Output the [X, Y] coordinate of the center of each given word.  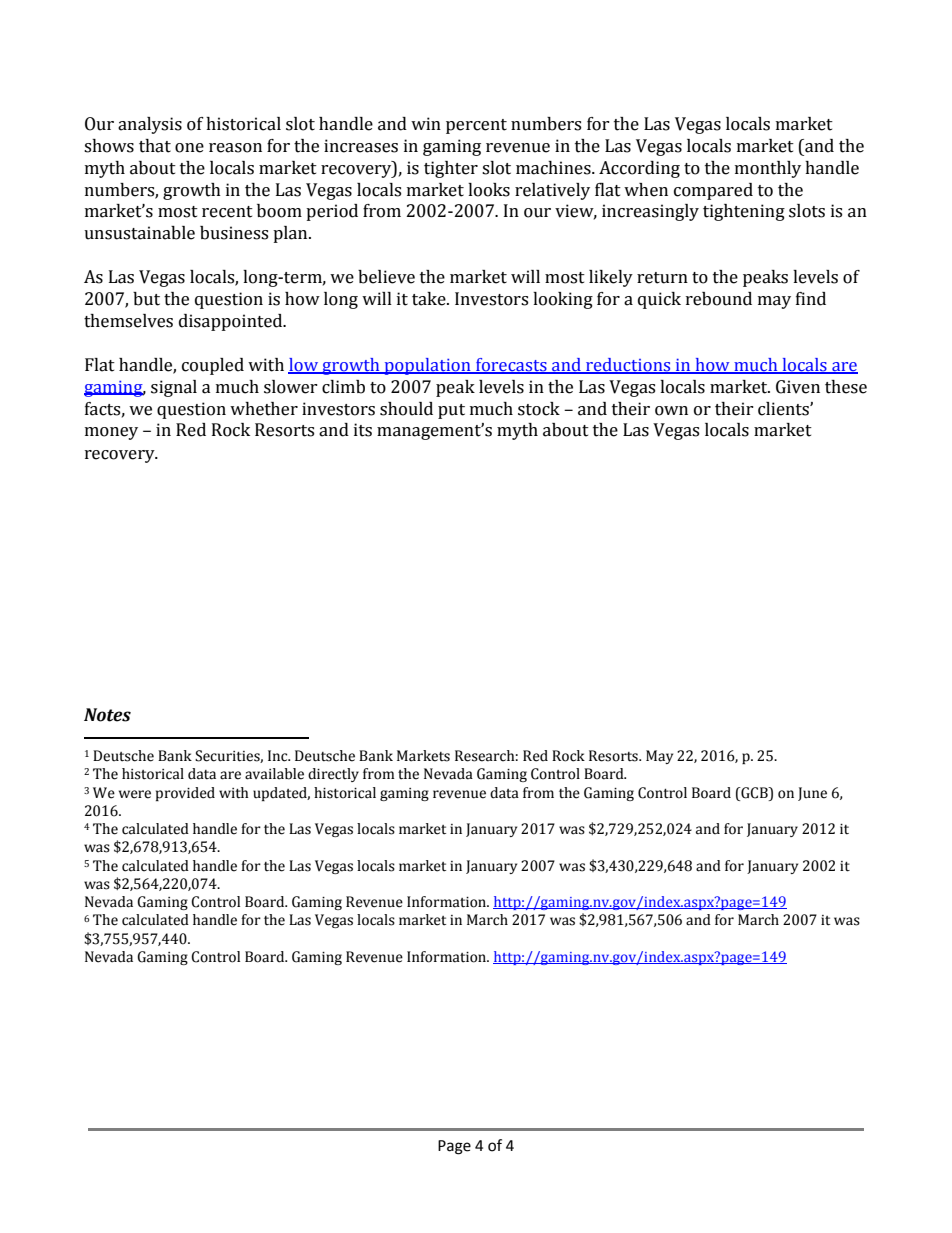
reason [235, 148]
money [111, 433]
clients [784, 409]
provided [185, 794]
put [451, 411]
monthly [768, 169]
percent [476, 126]
